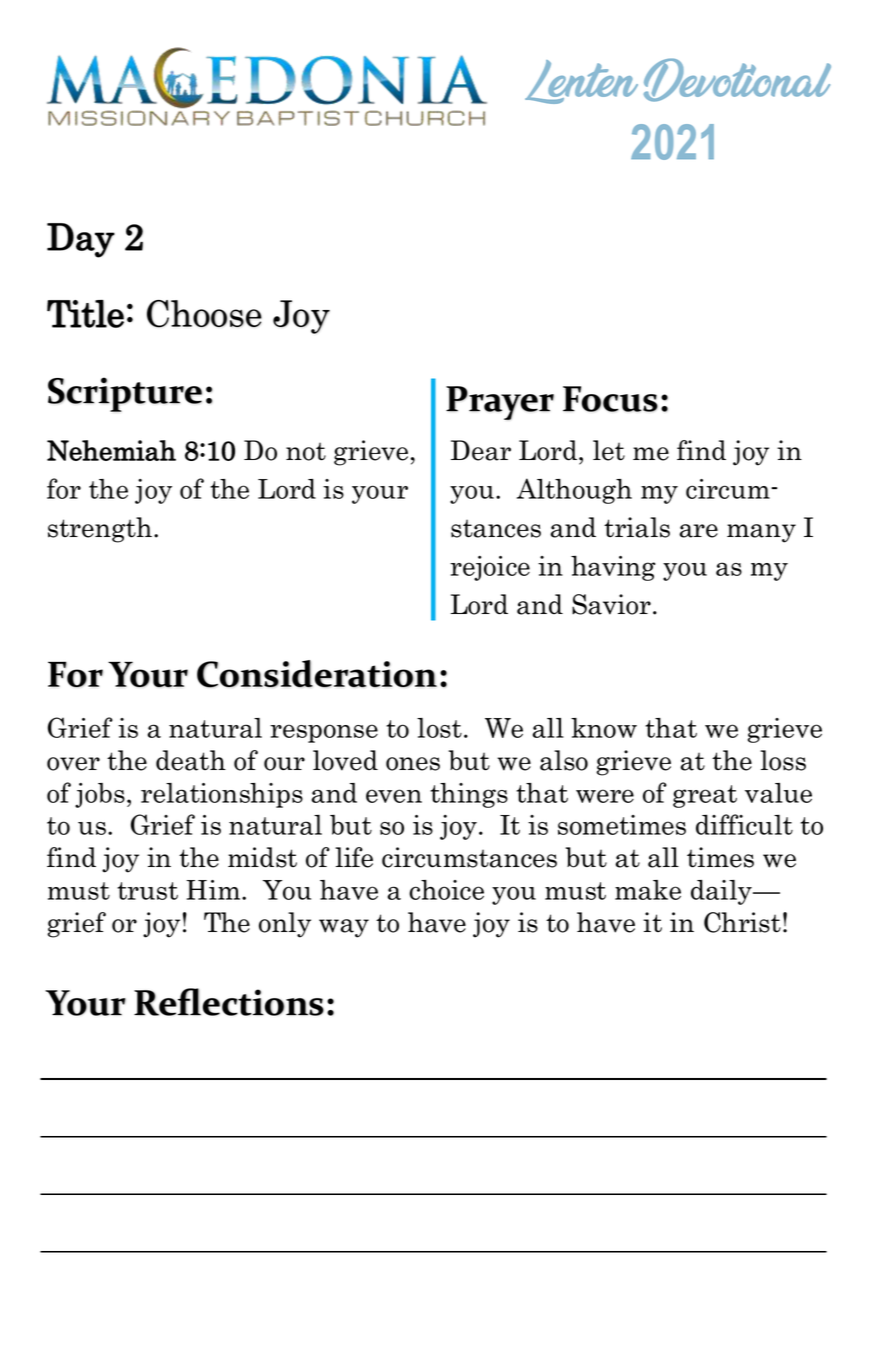  What do you see at coordinates (698, 531) in the document?
I see `are` at bounding box center [698, 531].
